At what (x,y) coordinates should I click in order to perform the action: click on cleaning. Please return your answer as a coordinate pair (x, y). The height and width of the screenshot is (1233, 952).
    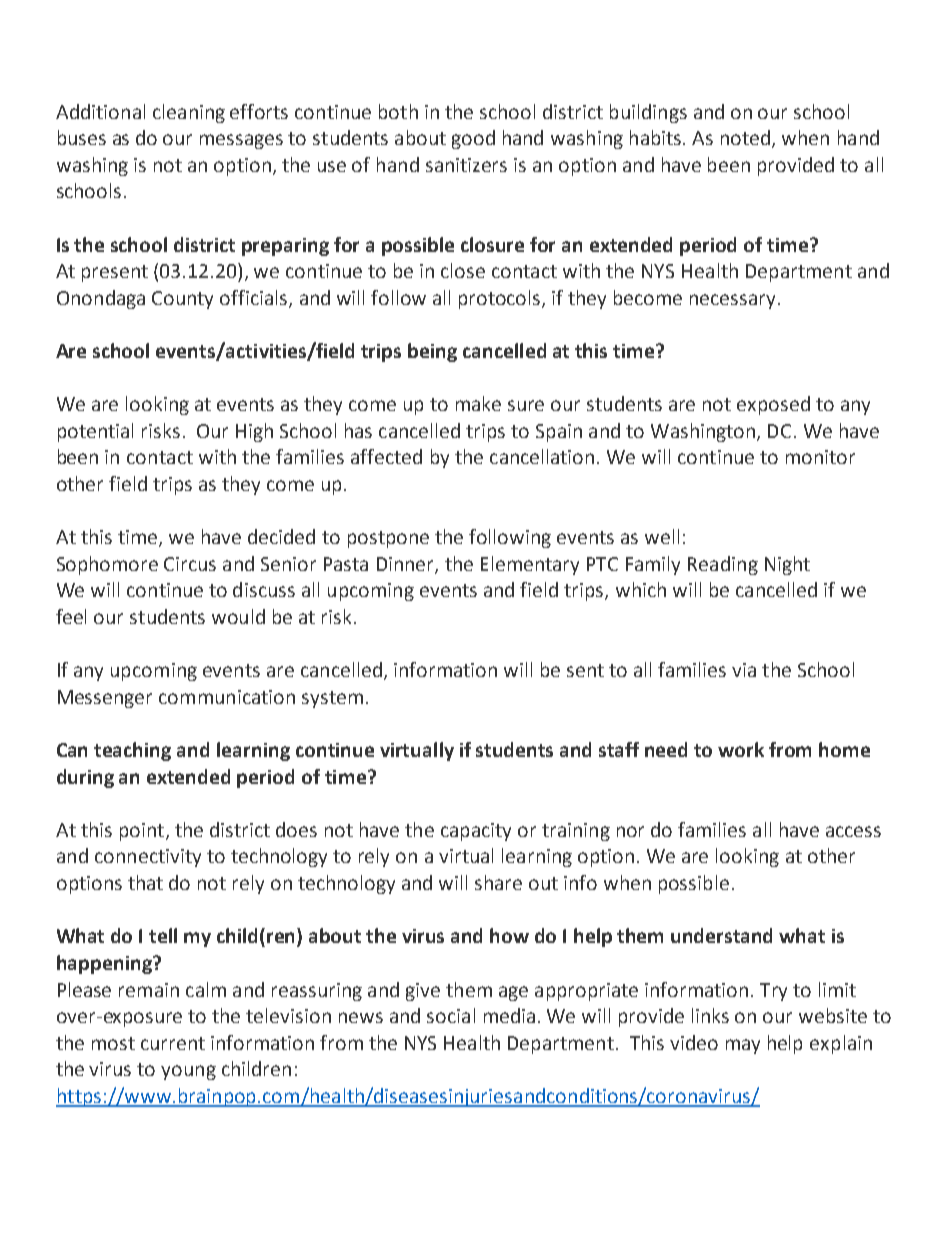
    Looking at the image, I should click on (189, 113).
